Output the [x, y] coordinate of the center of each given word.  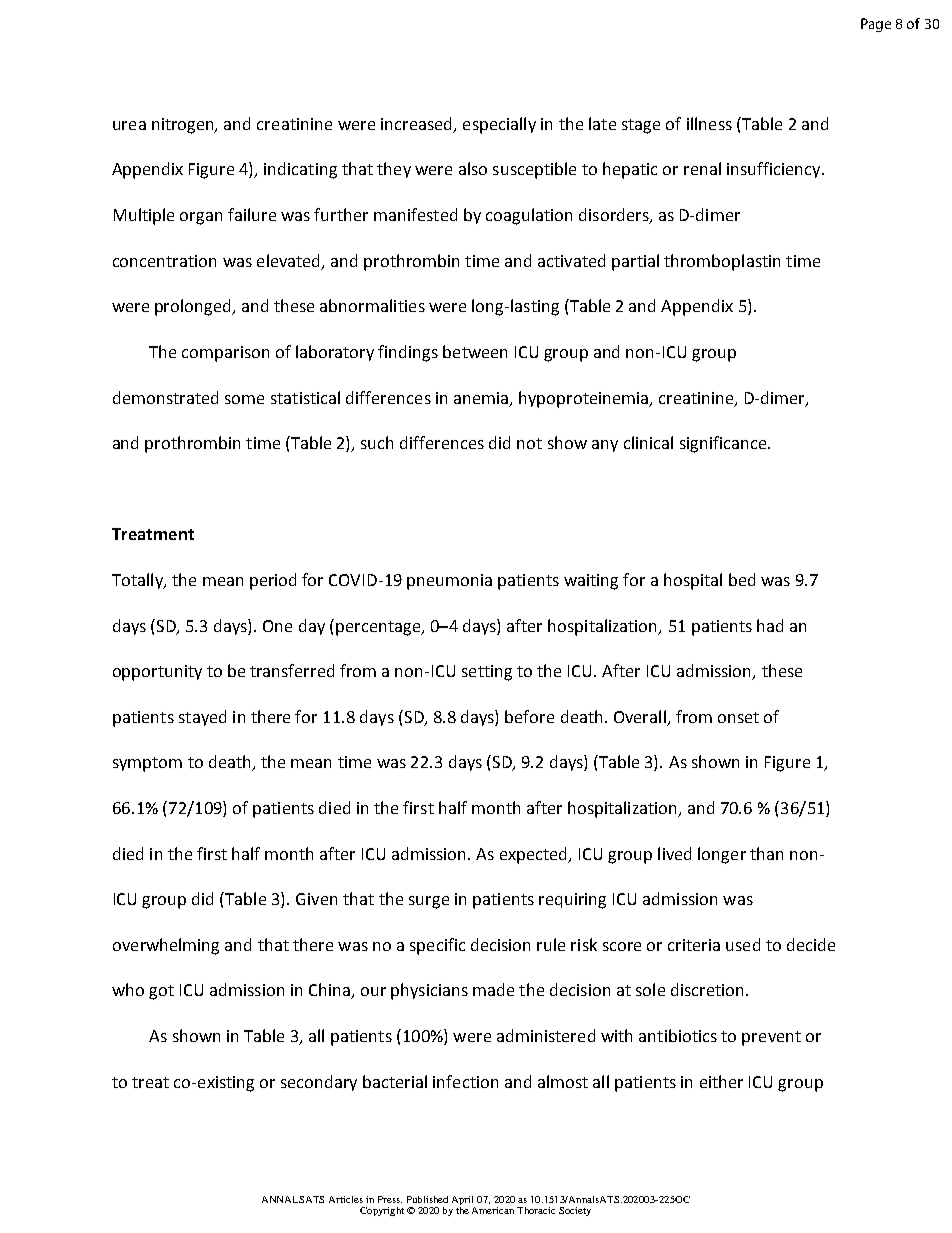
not [529, 443]
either [721, 1081]
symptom [147, 764]
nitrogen [184, 126]
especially [499, 125]
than [766, 853]
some [244, 399]
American [493, 1210]
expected [535, 855]
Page [876, 25]
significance [724, 444]
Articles [346, 1199]
